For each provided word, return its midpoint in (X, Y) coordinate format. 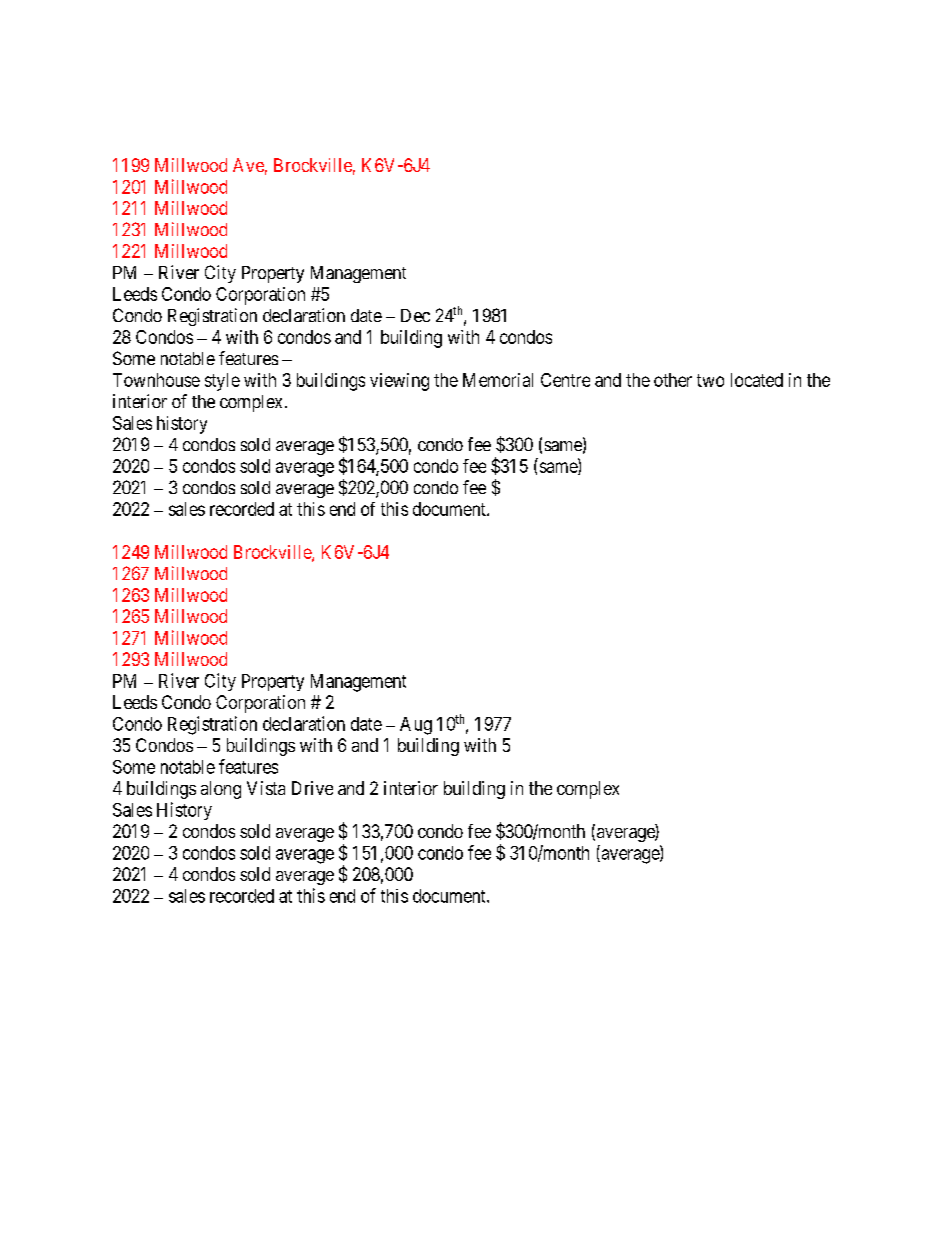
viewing (399, 382)
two (710, 380)
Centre (565, 380)
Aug (416, 726)
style (222, 382)
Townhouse (156, 380)
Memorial (498, 380)
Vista (266, 788)
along (221, 790)
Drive (312, 788)
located (757, 380)
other (673, 380)
